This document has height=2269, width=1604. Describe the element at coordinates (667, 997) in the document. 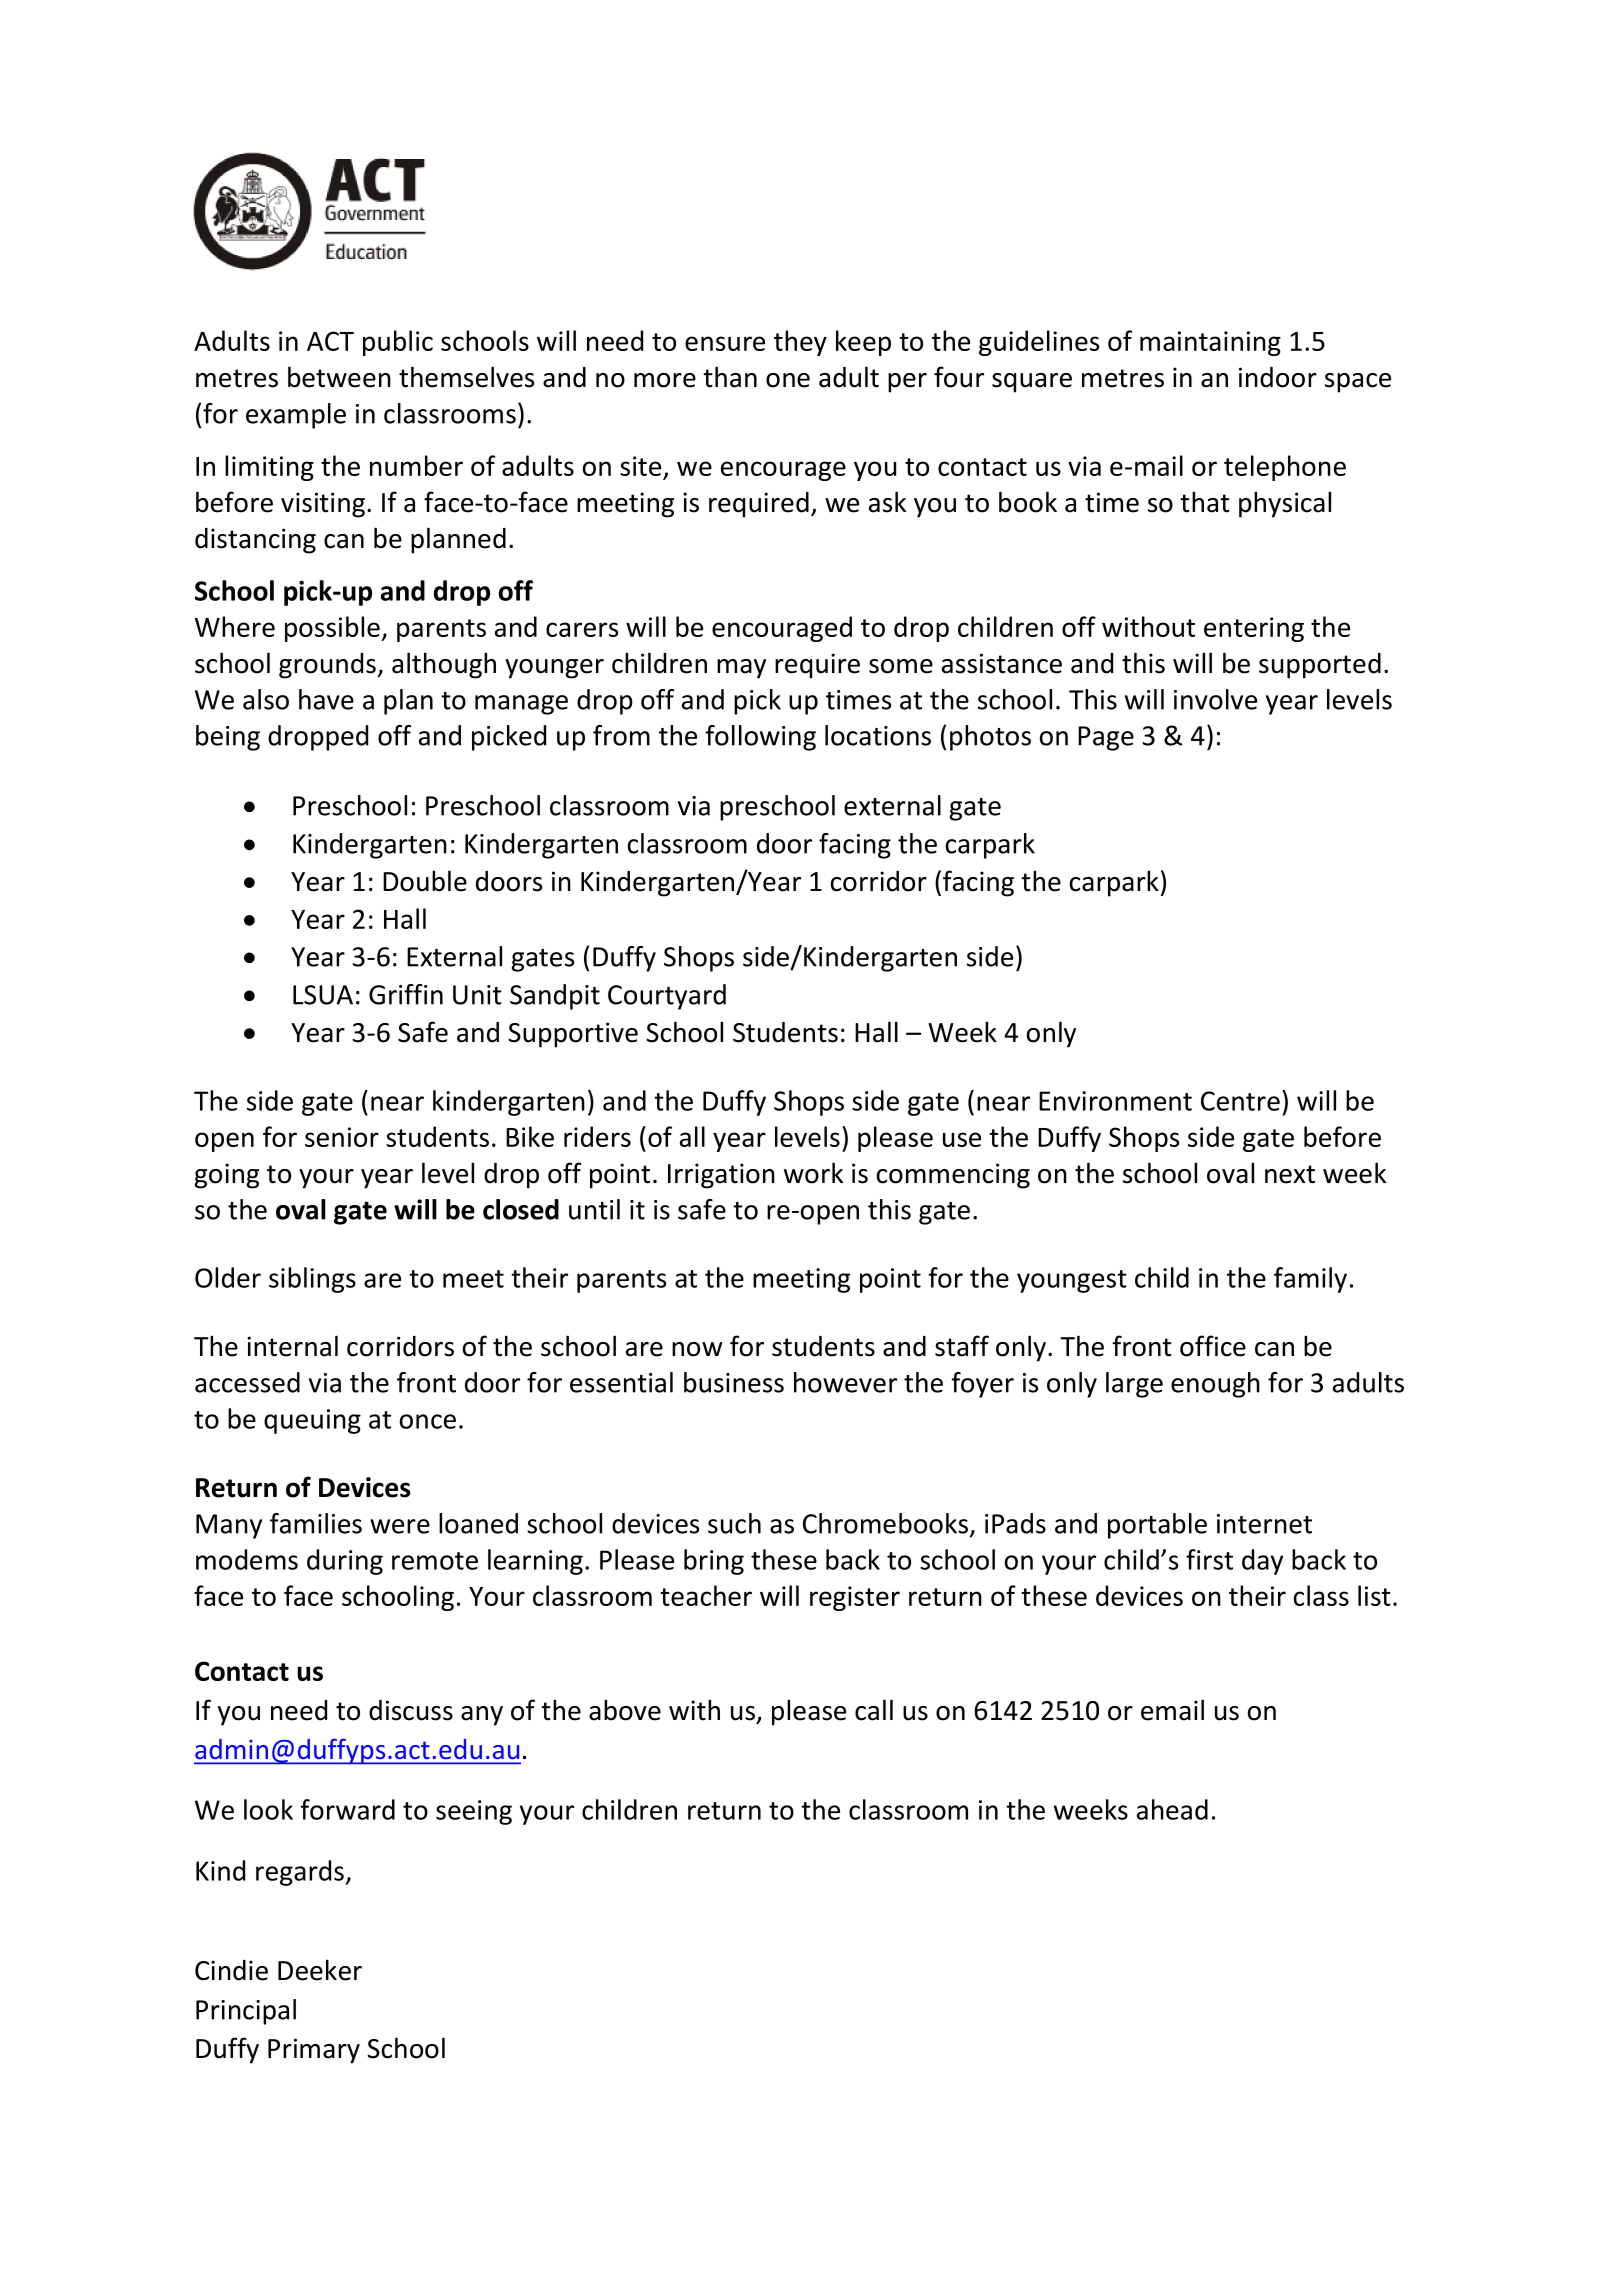

I see `Courtyard` at that location.
